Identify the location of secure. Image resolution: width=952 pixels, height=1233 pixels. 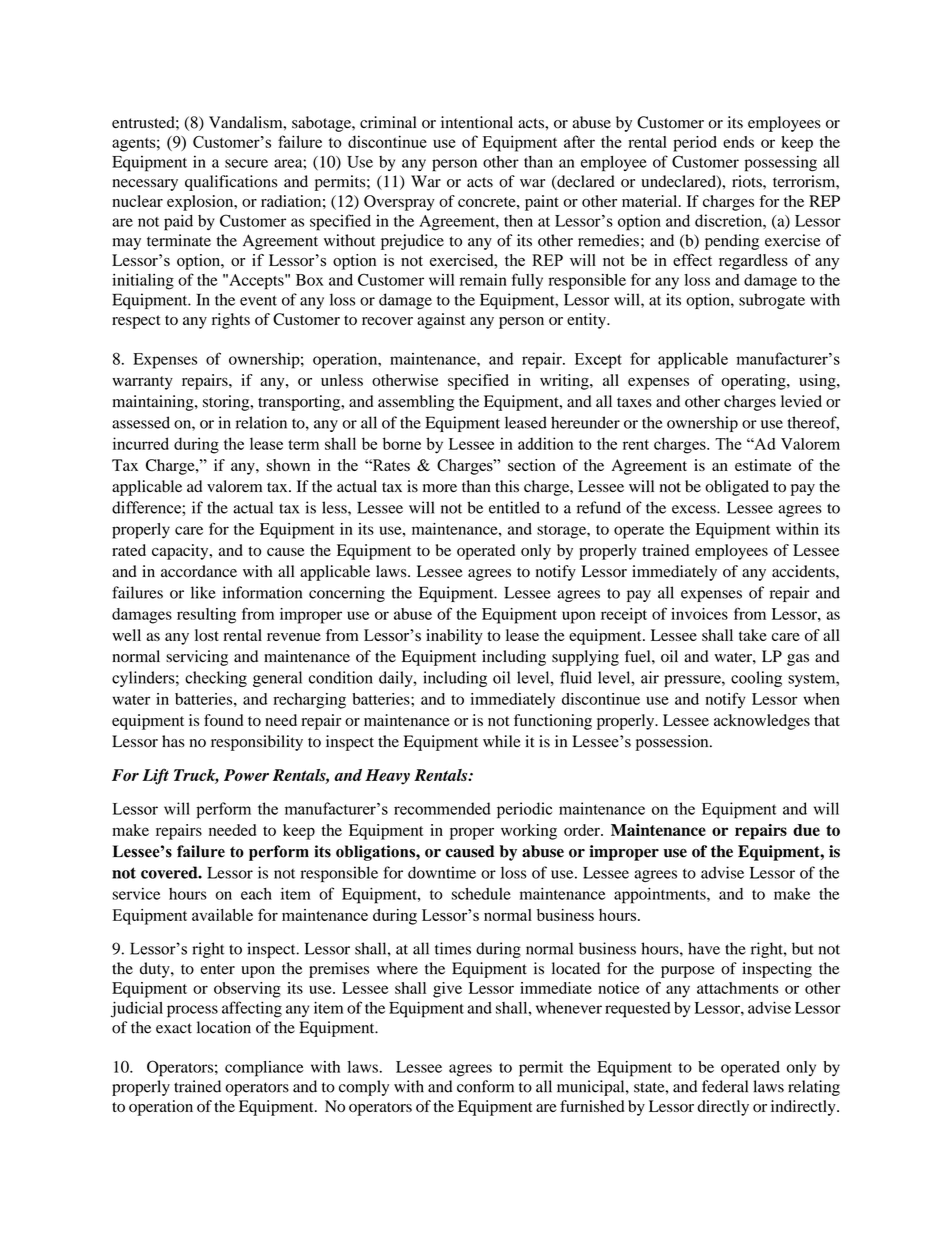
(246, 163).
